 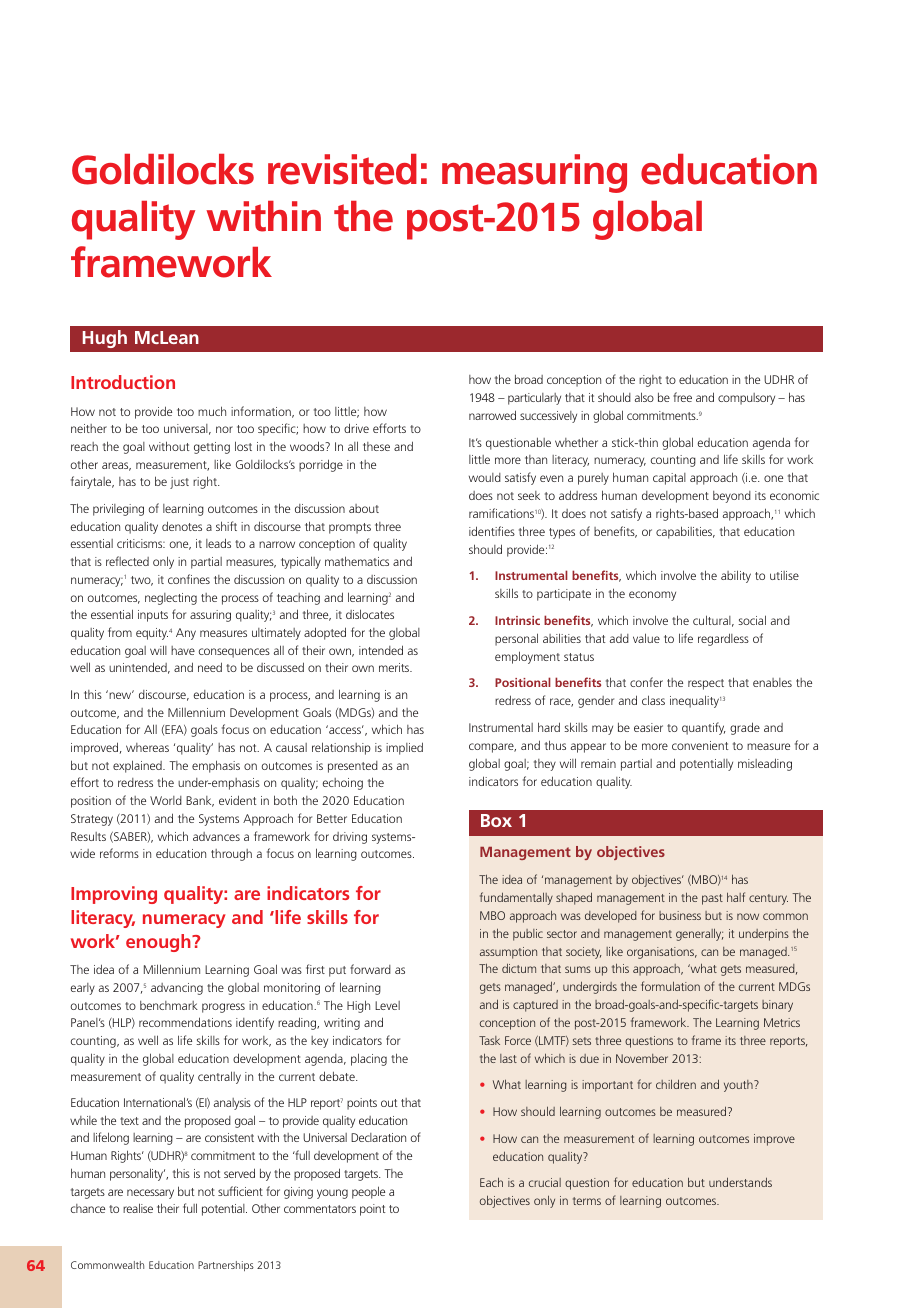 What do you see at coordinates (492, 531) in the document?
I see `identifies` at bounding box center [492, 531].
